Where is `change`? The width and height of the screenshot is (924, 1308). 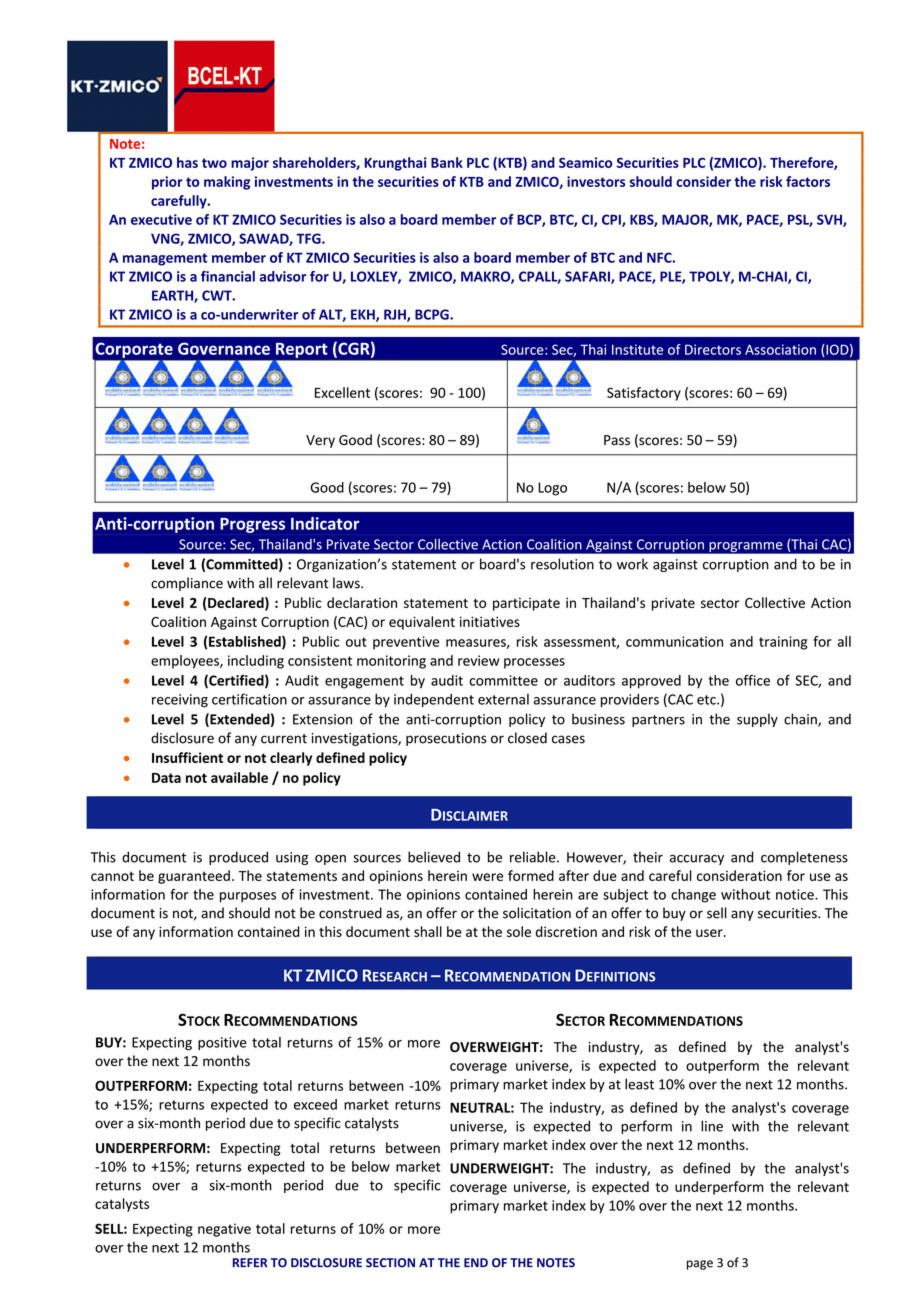
change is located at coordinates (693, 896).
